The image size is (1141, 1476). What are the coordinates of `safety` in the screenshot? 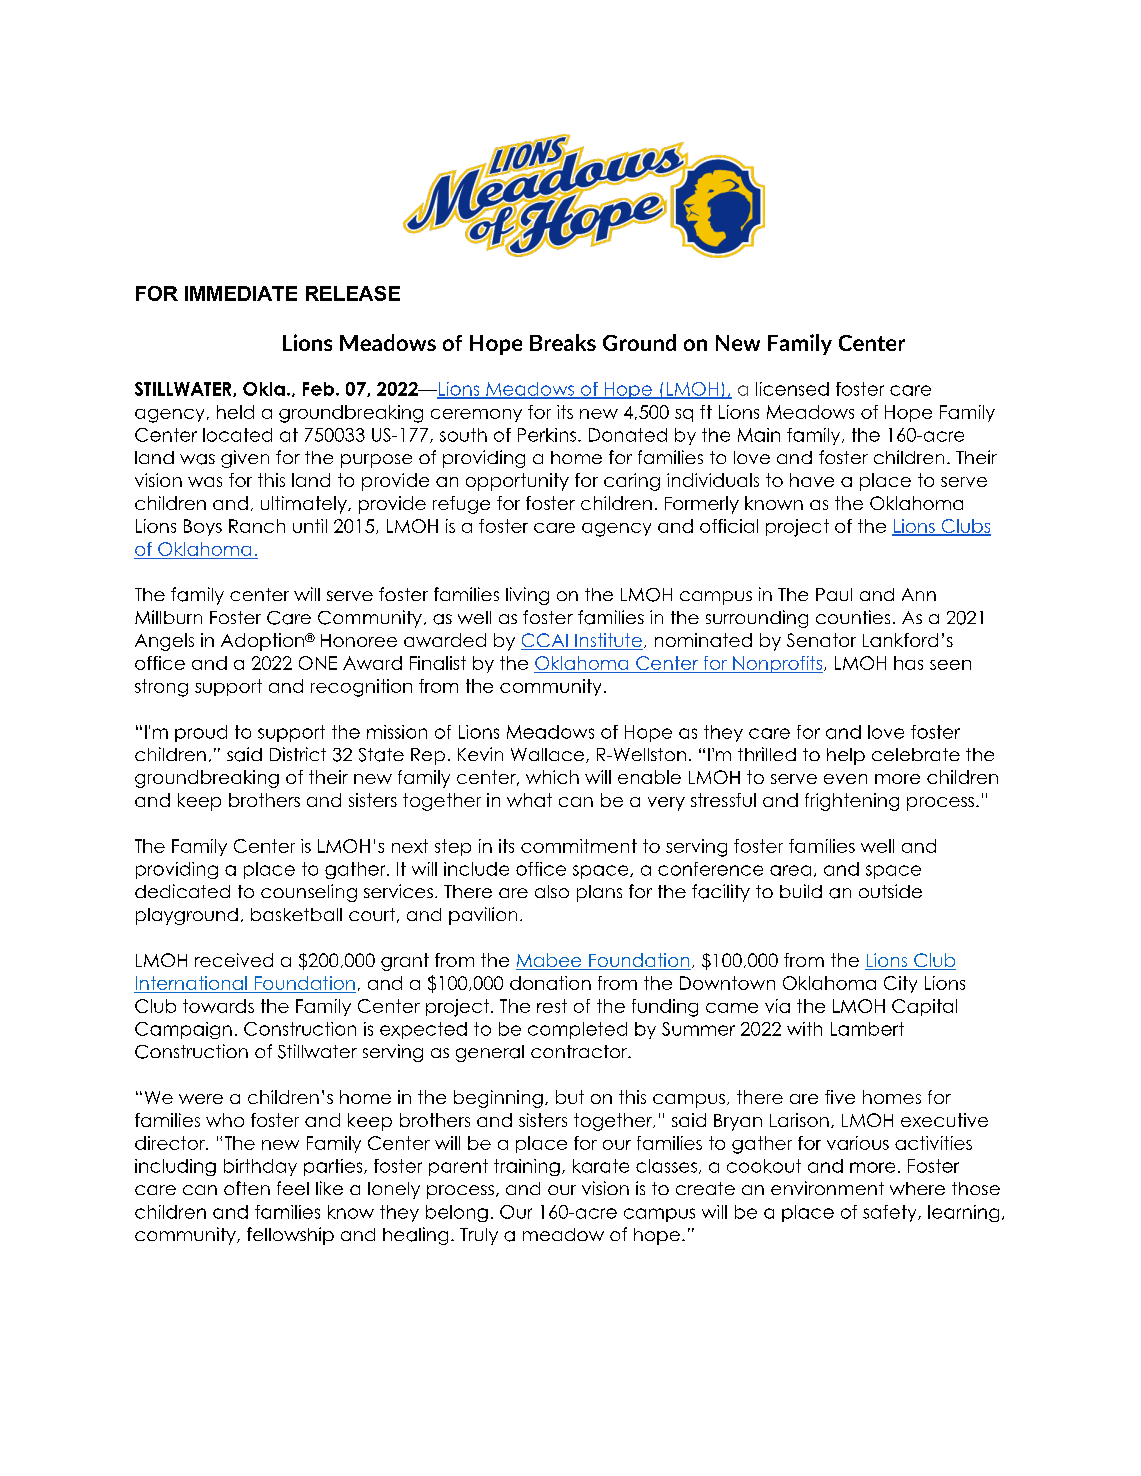 It's located at (891, 1213).
